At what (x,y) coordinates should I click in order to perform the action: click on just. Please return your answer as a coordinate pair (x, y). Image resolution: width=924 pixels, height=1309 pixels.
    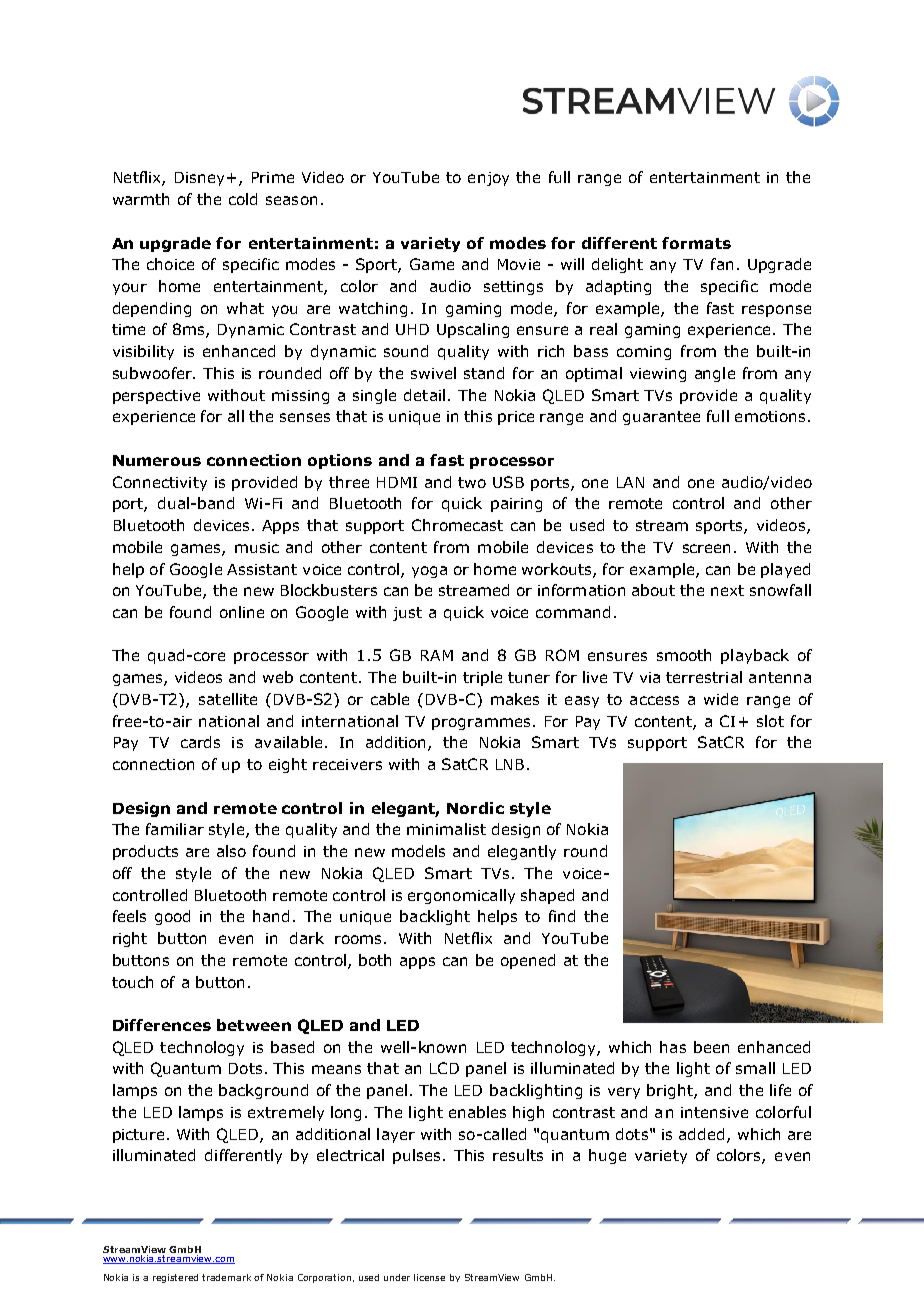
    Looking at the image, I should click on (407, 614).
